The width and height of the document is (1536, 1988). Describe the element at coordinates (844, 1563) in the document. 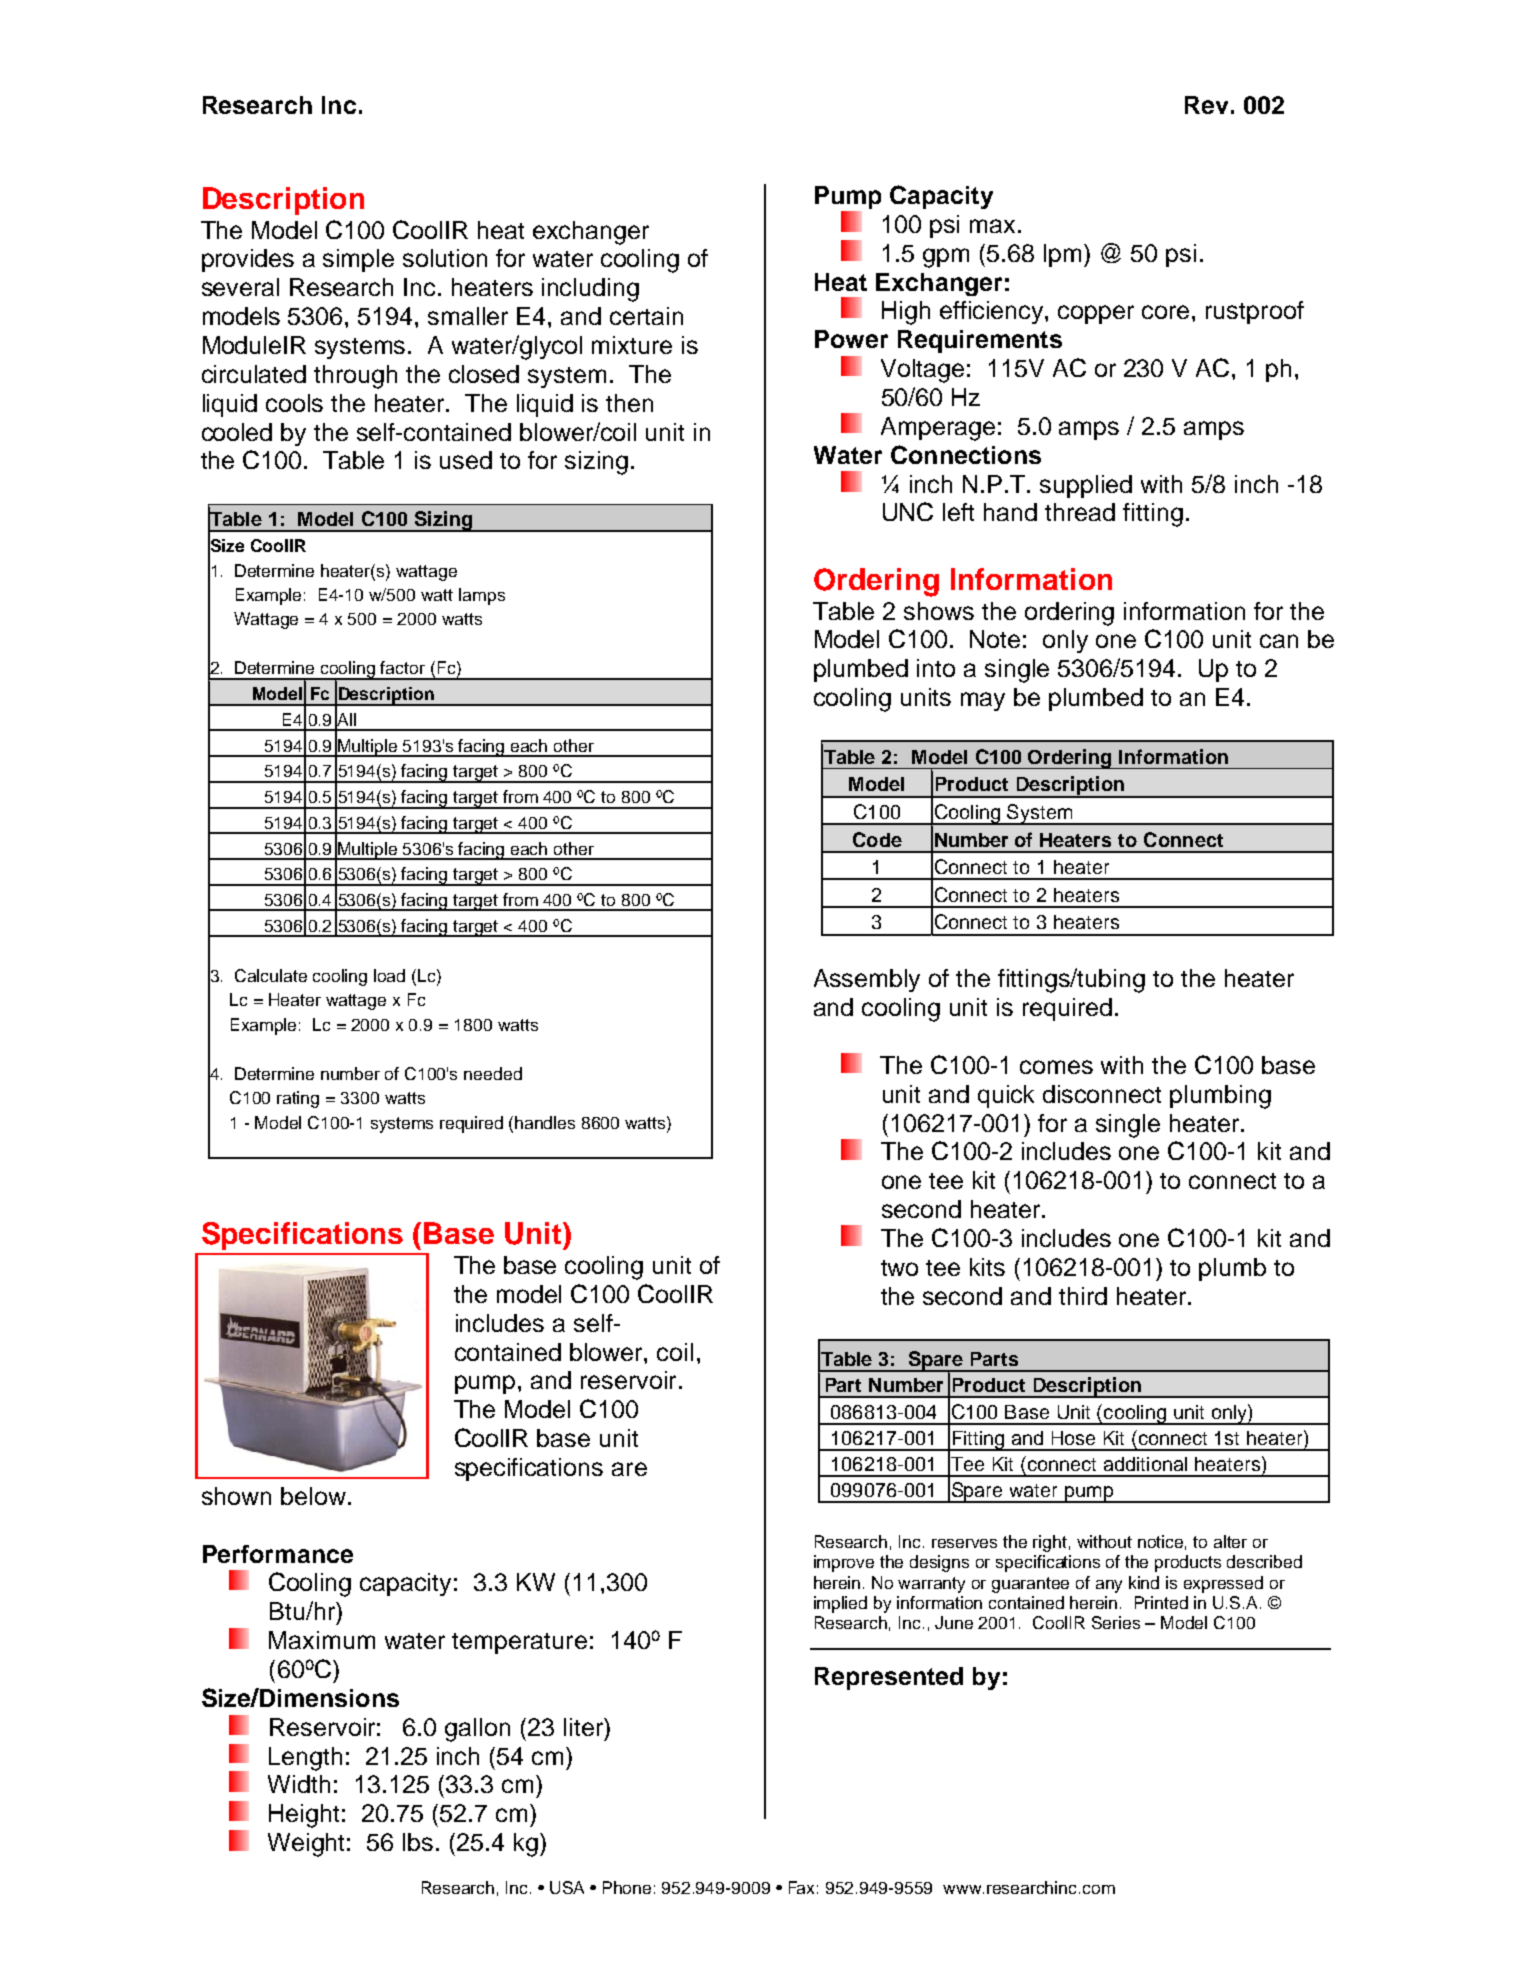

I see `improve` at that location.
